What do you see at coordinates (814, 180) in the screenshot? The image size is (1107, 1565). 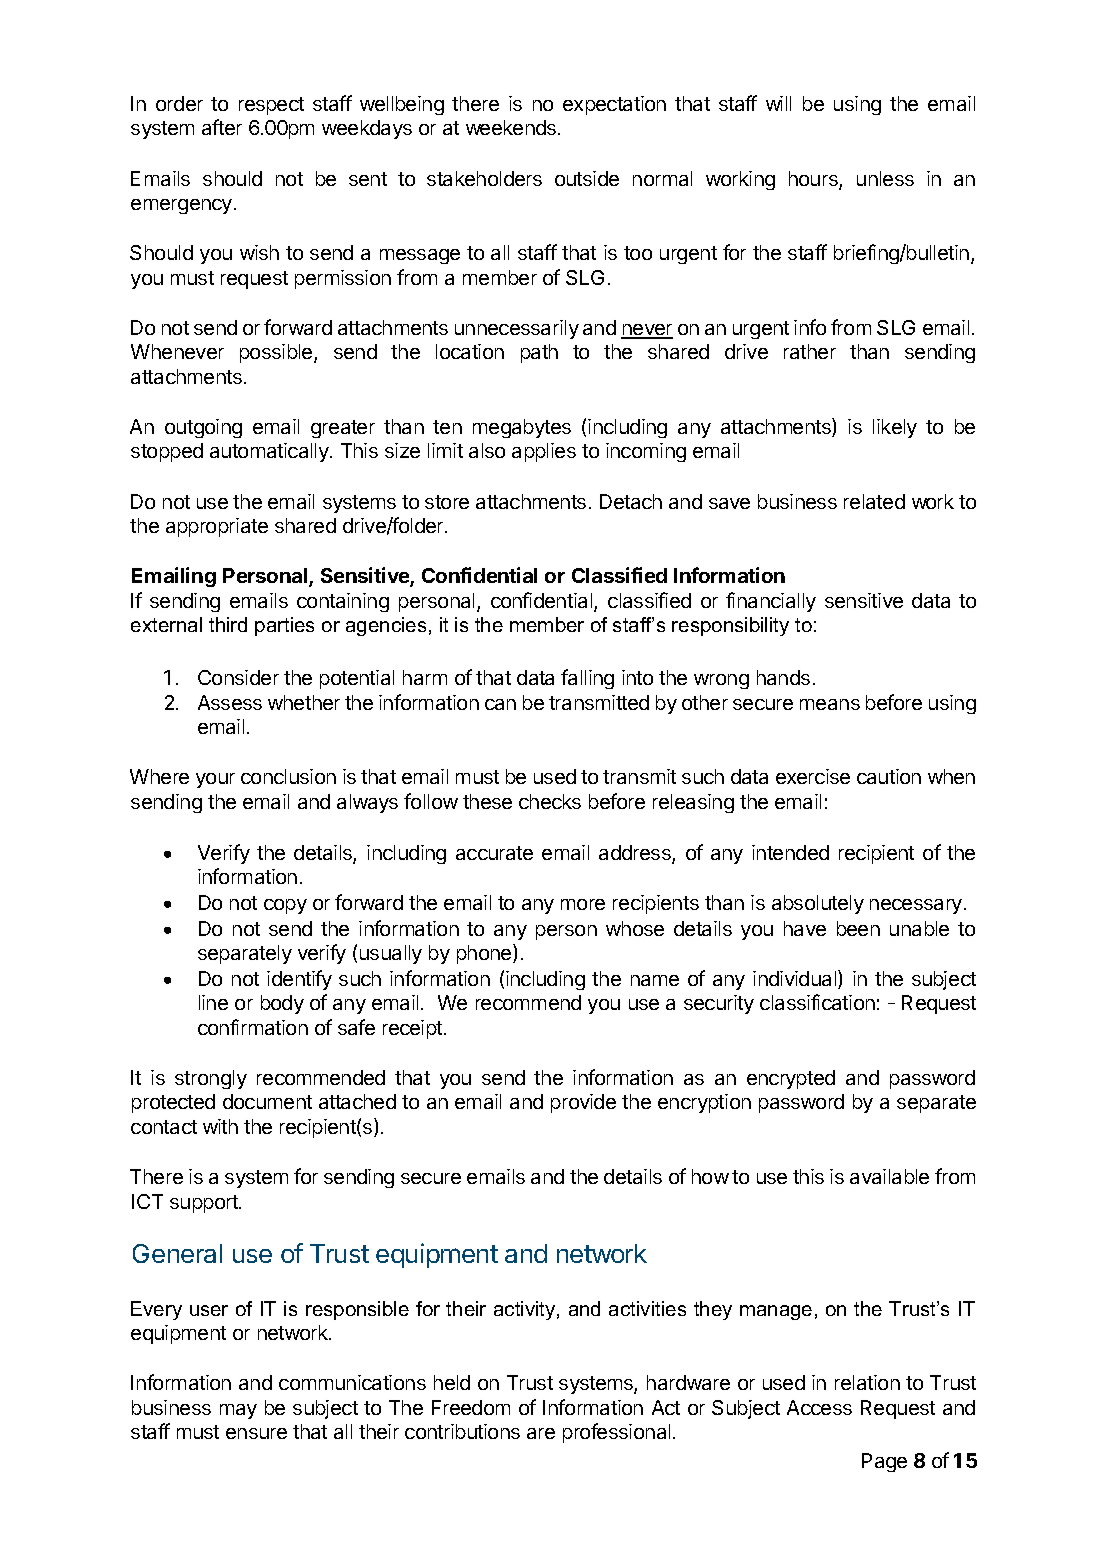 I see `hours` at bounding box center [814, 180].
